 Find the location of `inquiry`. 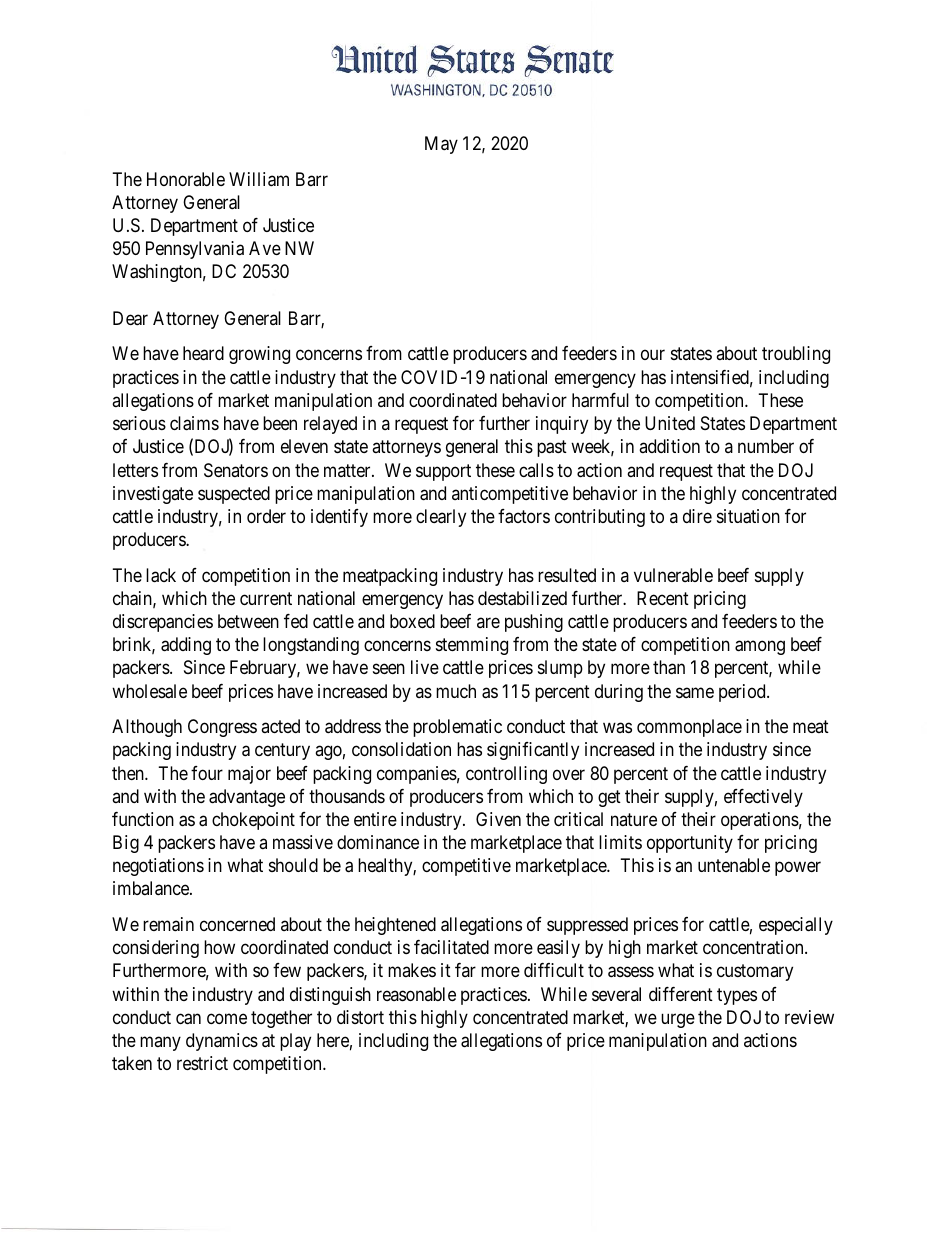

inquiry is located at coordinates (562, 425).
